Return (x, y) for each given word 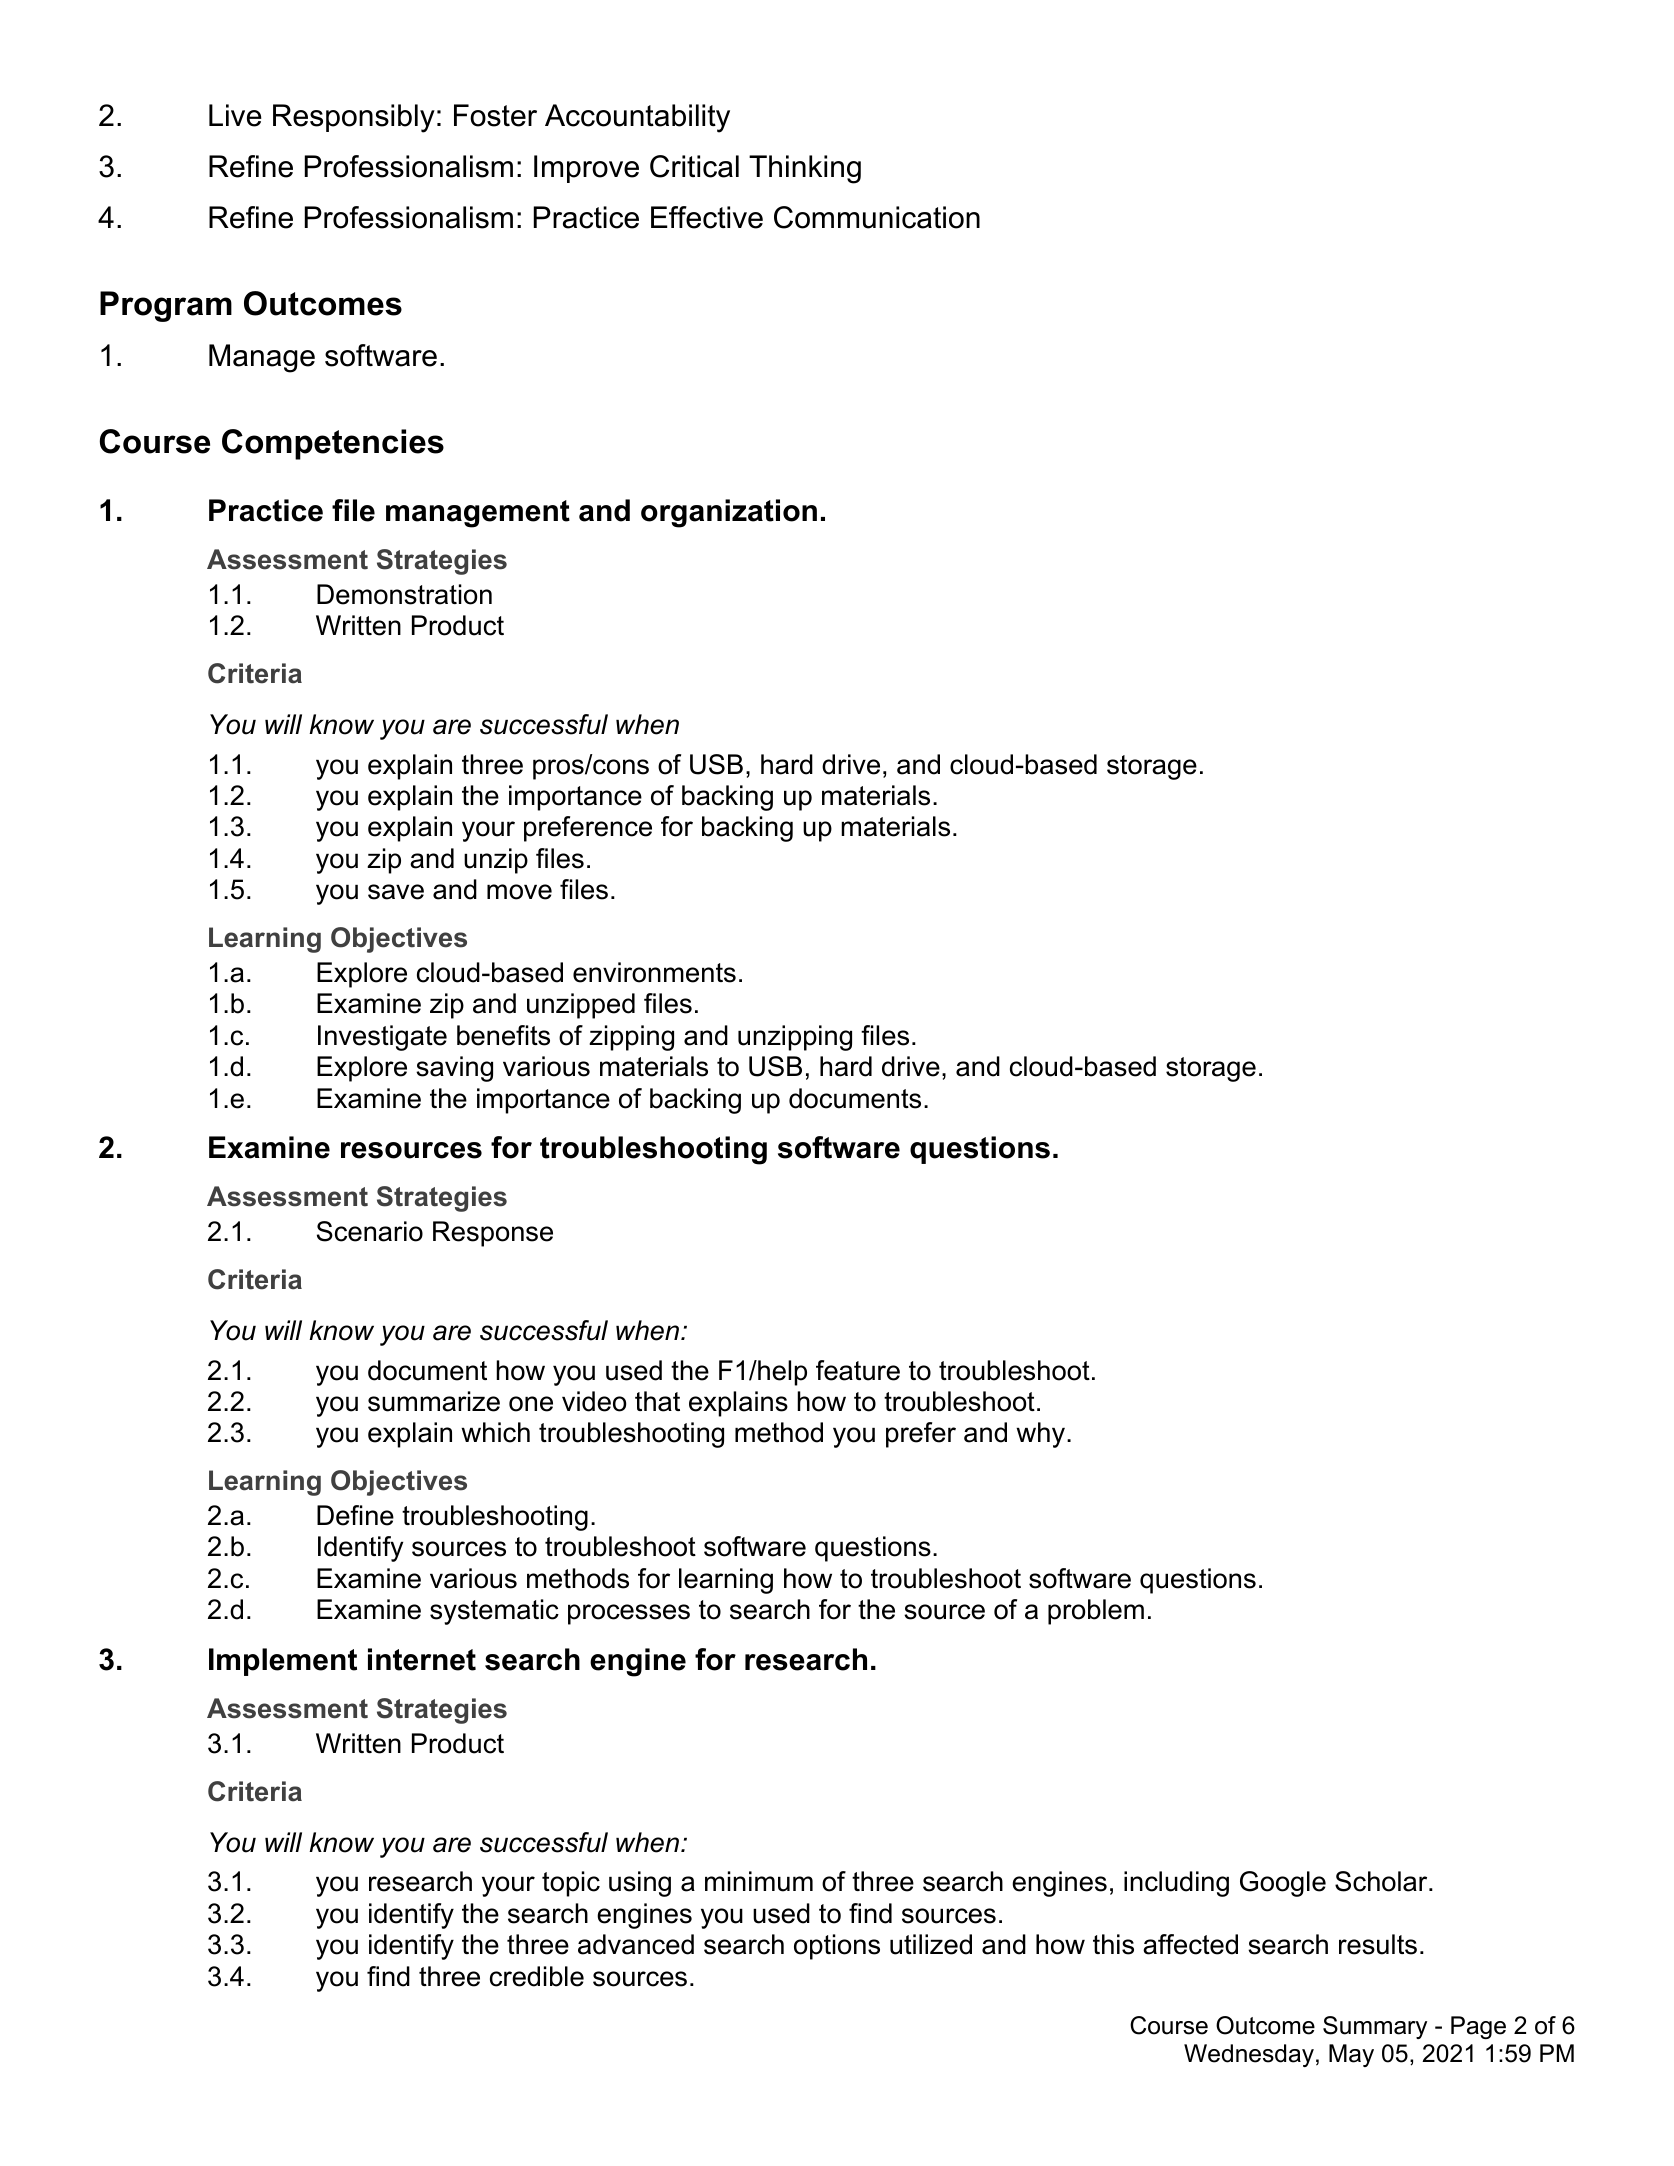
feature (858, 1370)
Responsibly (354, 118)
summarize (434, 1401)
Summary (1375, 2027)
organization (729, 513)
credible (537, 1976)
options (837, 1947)
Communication (877, 217)
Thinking (805, 169)
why (1040, 1435)
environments (654, 972)
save (396, 892)
